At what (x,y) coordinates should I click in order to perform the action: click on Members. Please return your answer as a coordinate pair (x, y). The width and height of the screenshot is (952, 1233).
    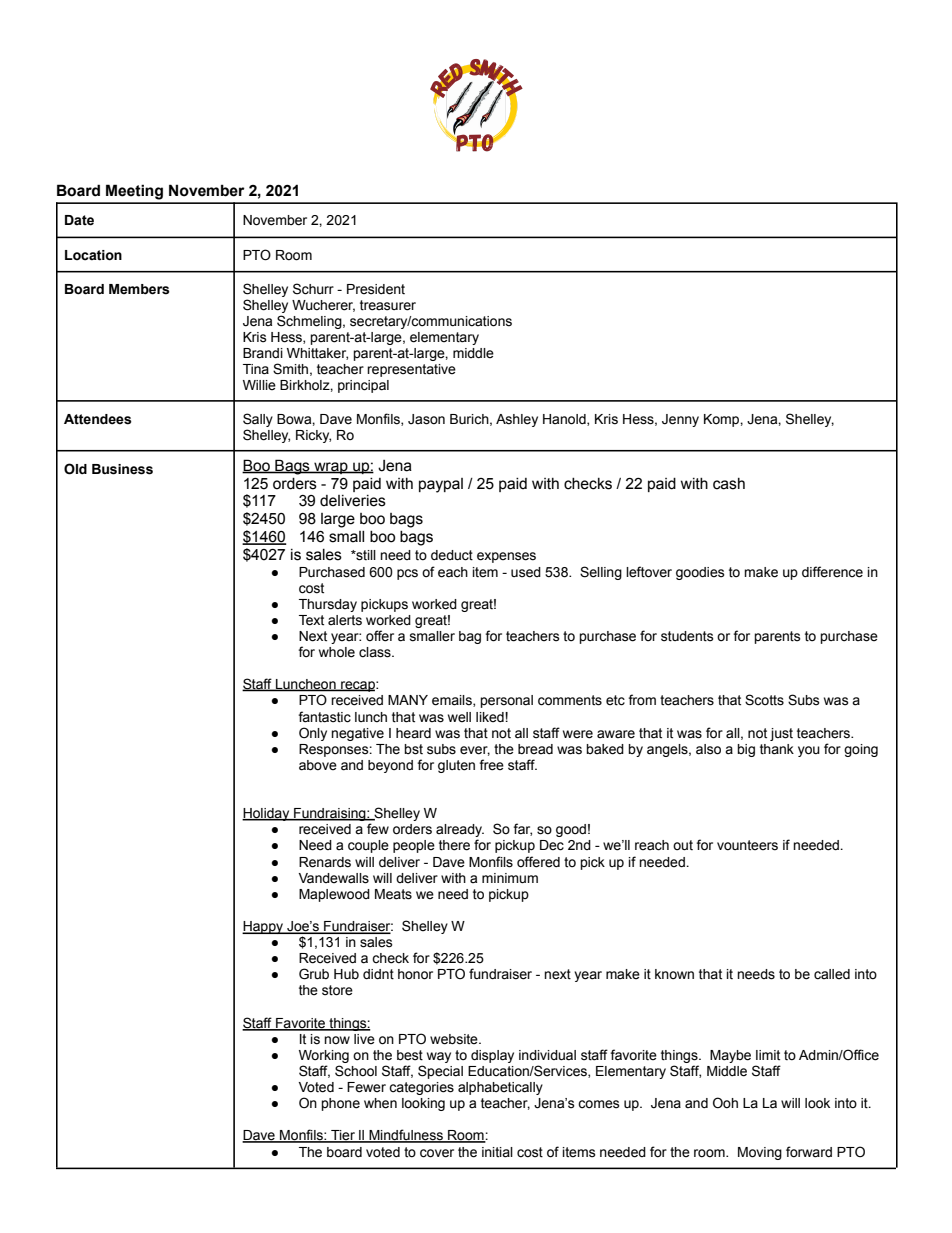
    Looking at the image, I should click on (139, 289).
